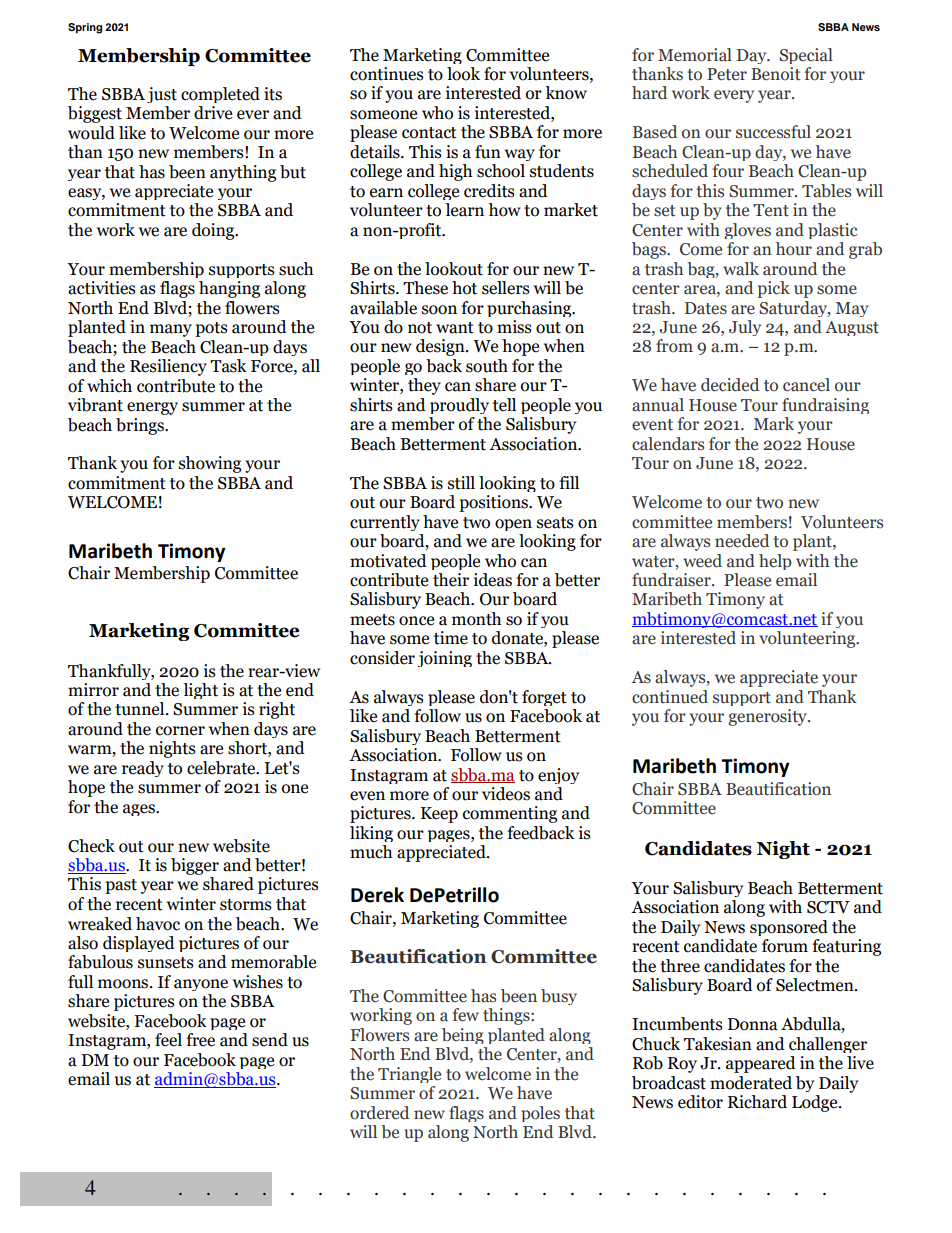 The height and width of the image is (1233, 952). What do you see at coordinates (152, 408) in the image?
I see `energy` at bounding box center [152, 408].
